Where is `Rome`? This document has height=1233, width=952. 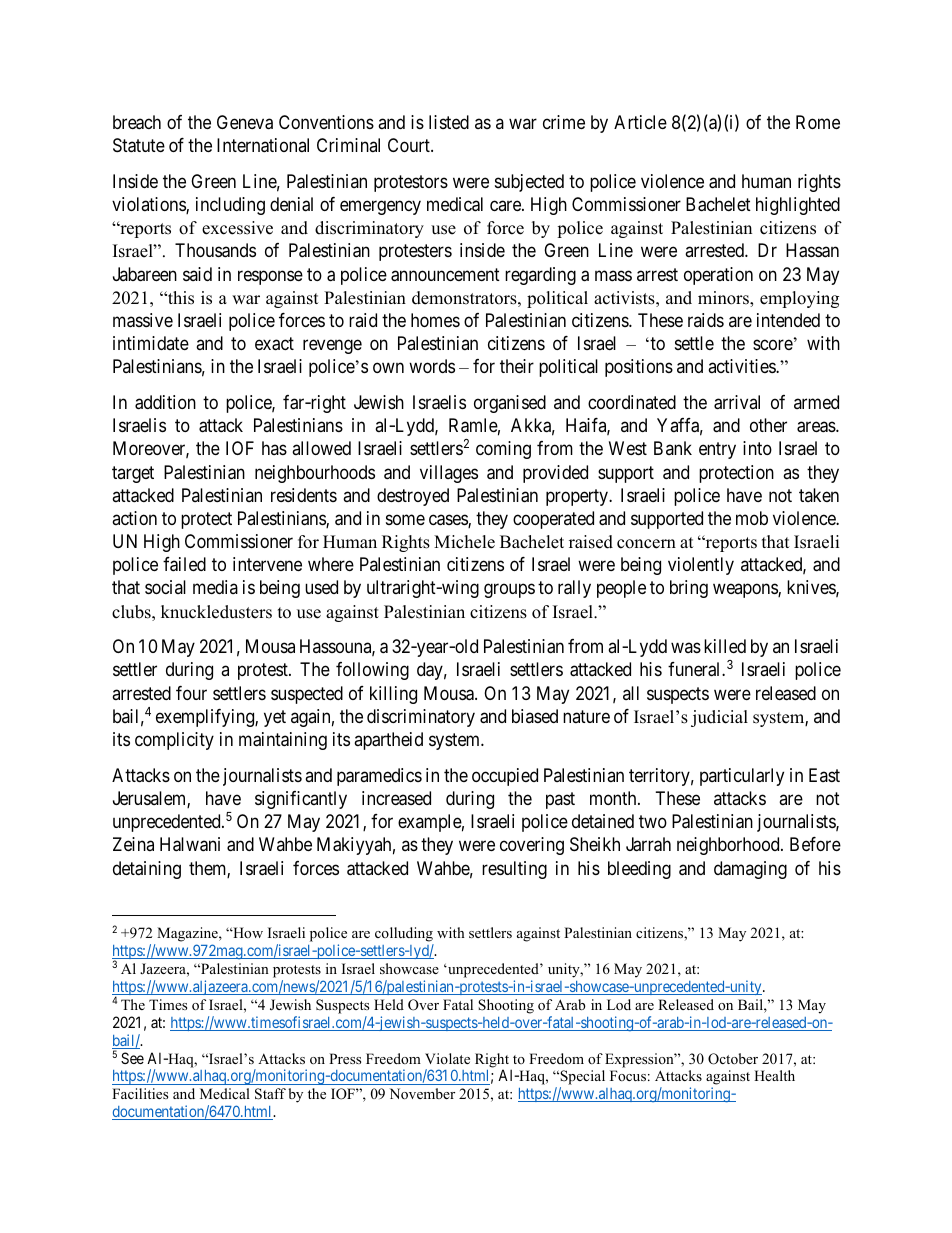
Rome is located at coordinates (818, 122).
